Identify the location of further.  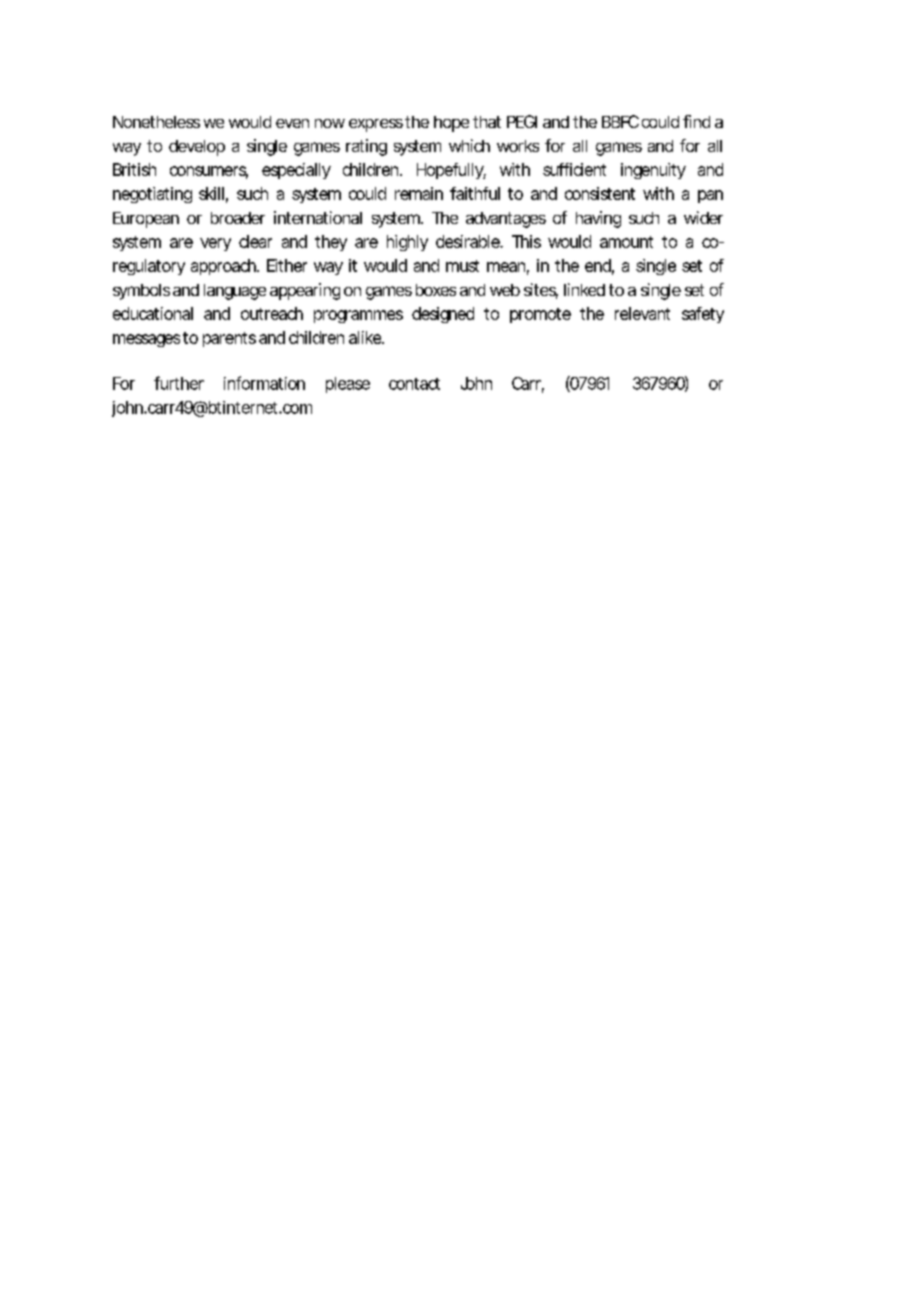
(179, 383).
